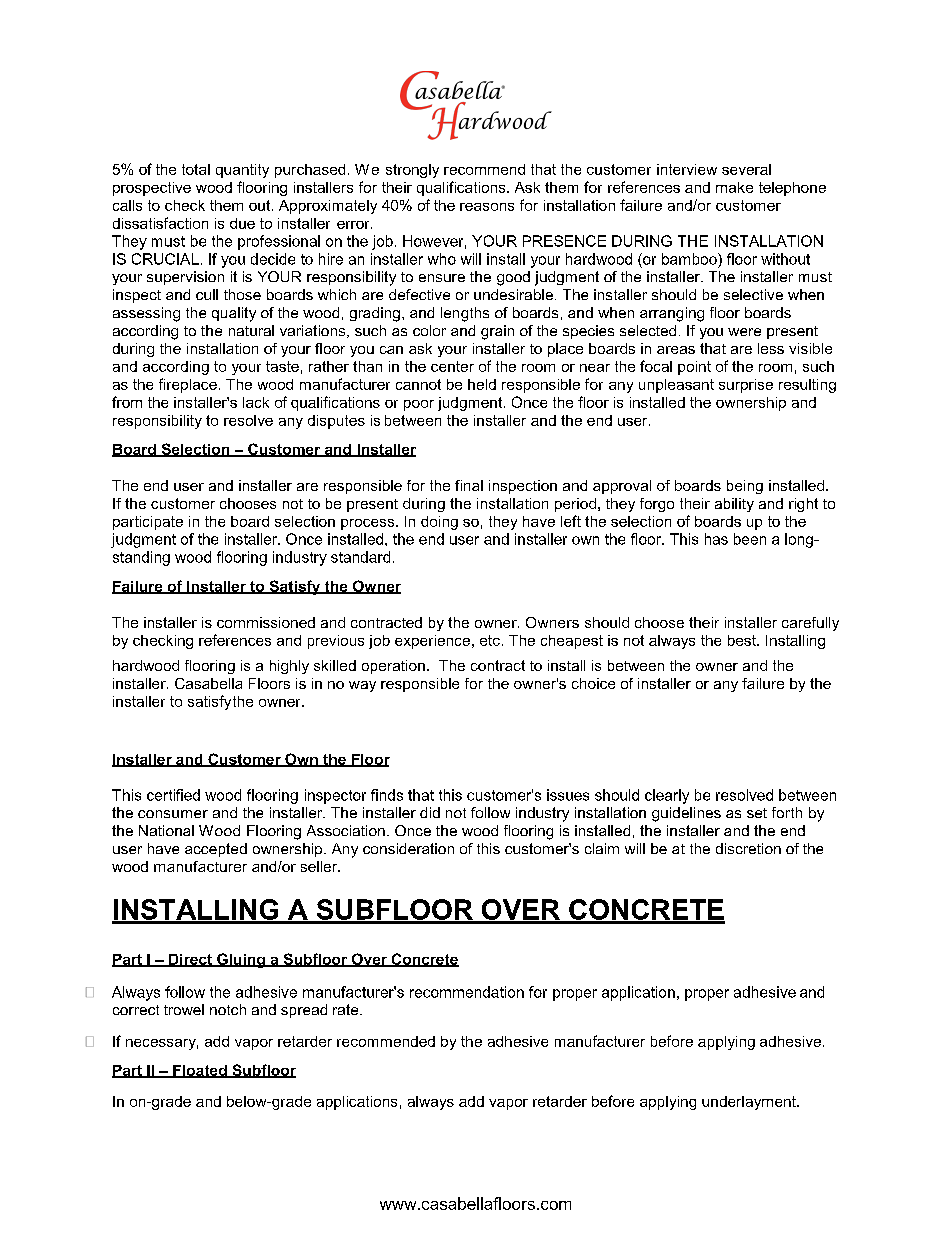 The height and width of the document is (1233, 952). I want to click on underlayment, so click(750, 1103).
